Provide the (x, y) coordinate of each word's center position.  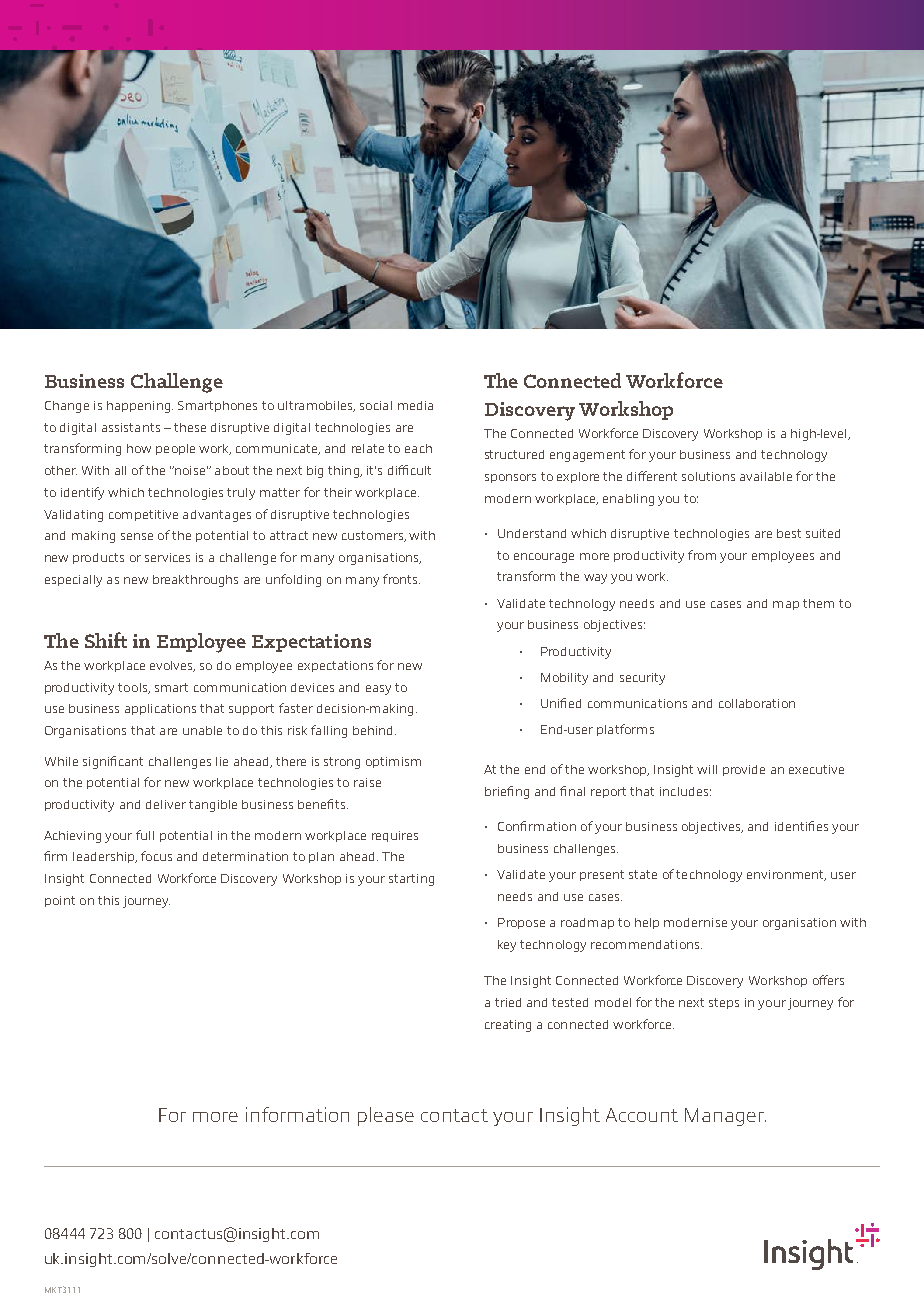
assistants (131, 427)
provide (744, 770)
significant (113, 762)
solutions (708, 476)
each (418, 448)
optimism (393, 762)
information (297, 1114)
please (386, 1116)
